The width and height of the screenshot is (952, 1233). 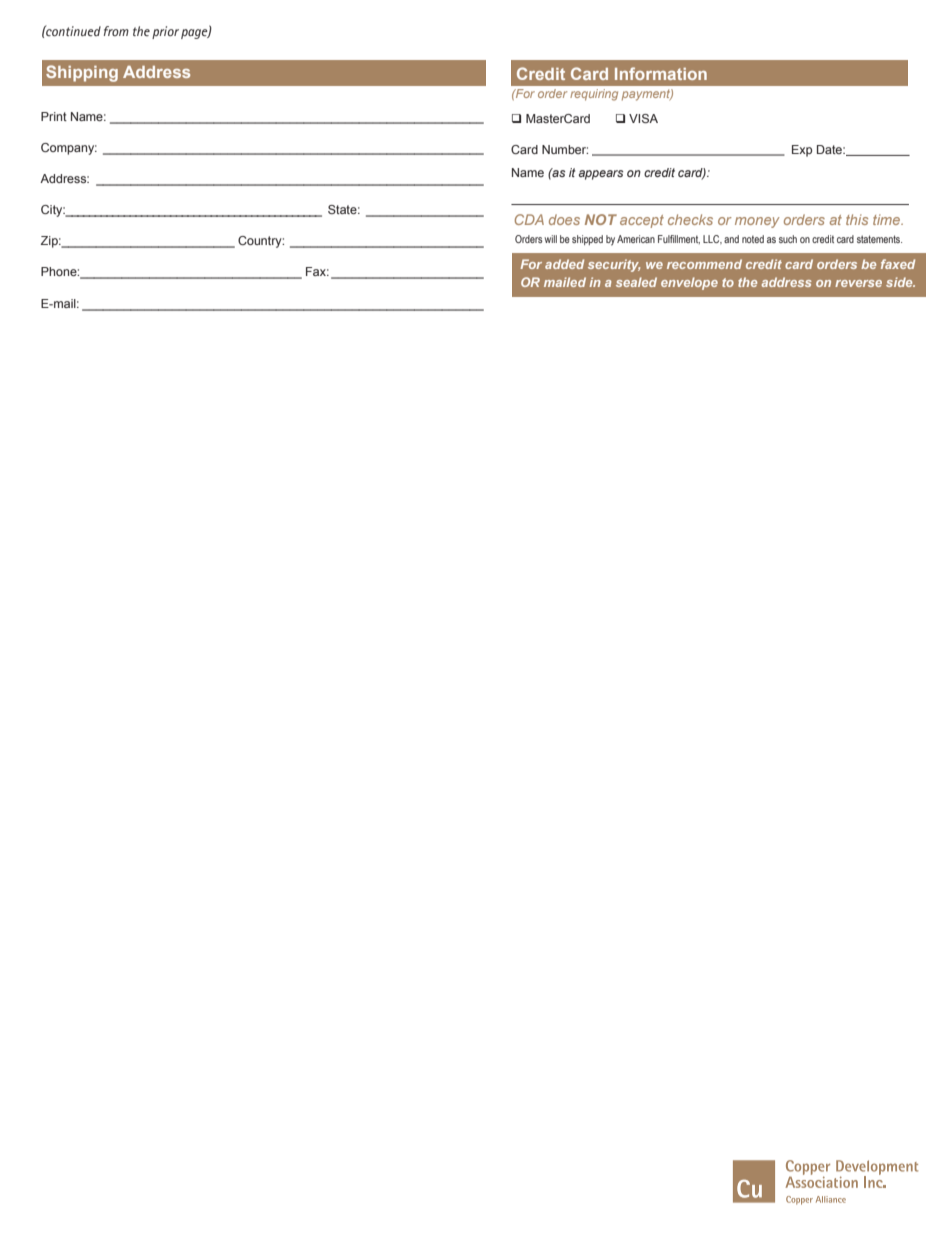 I want to click on Information, so click(x=661, y=73).
